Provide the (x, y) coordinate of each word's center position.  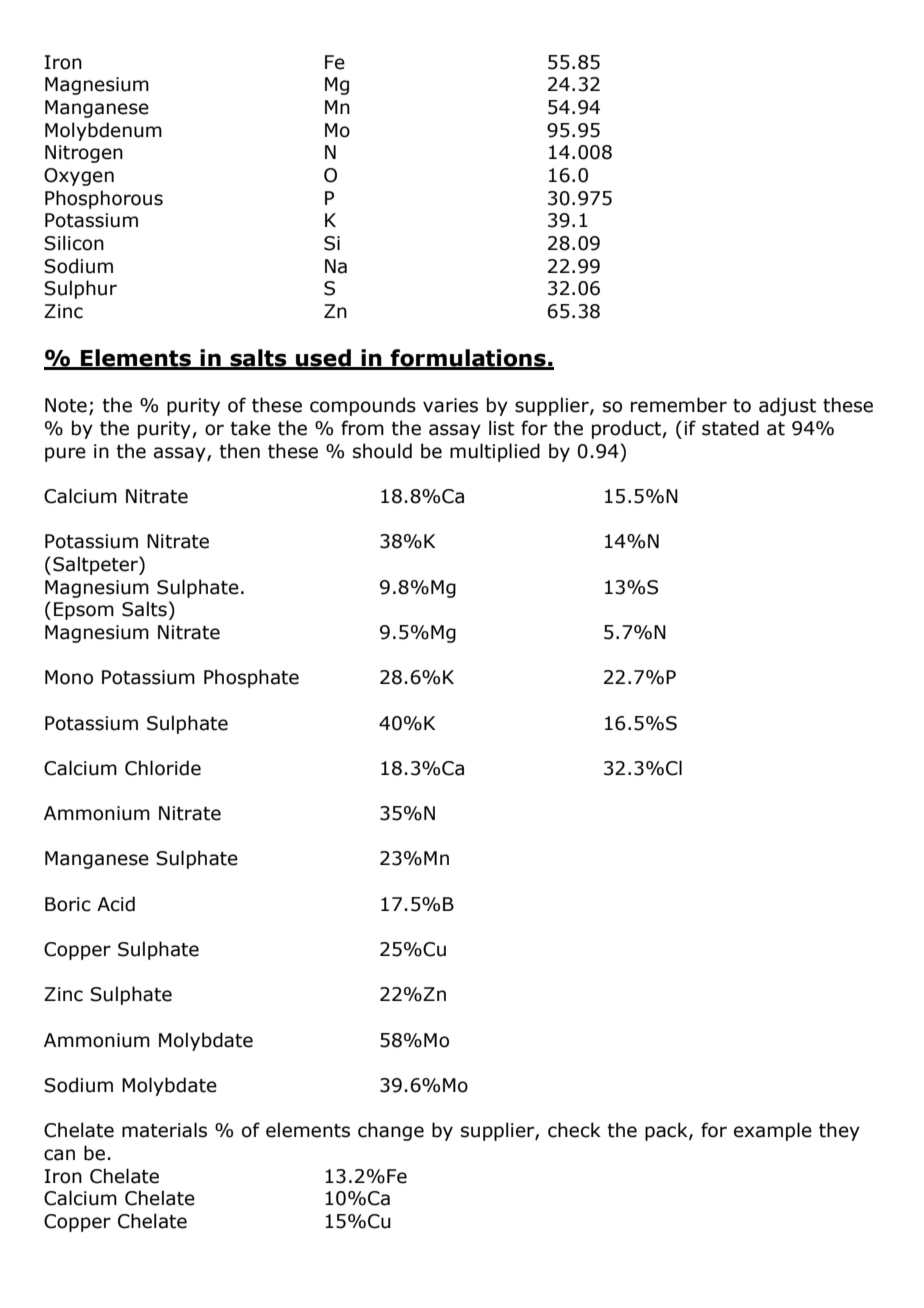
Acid (116, 904)
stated (730, 428)
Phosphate (251, 678)
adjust (787, 406)
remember (679, 405)
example (773, 1131)
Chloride (163, 768)
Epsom (84, 611)
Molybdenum (103, 131)
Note (66, 405)
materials (164, 1130)
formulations (468, 359)
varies (450, 405)
